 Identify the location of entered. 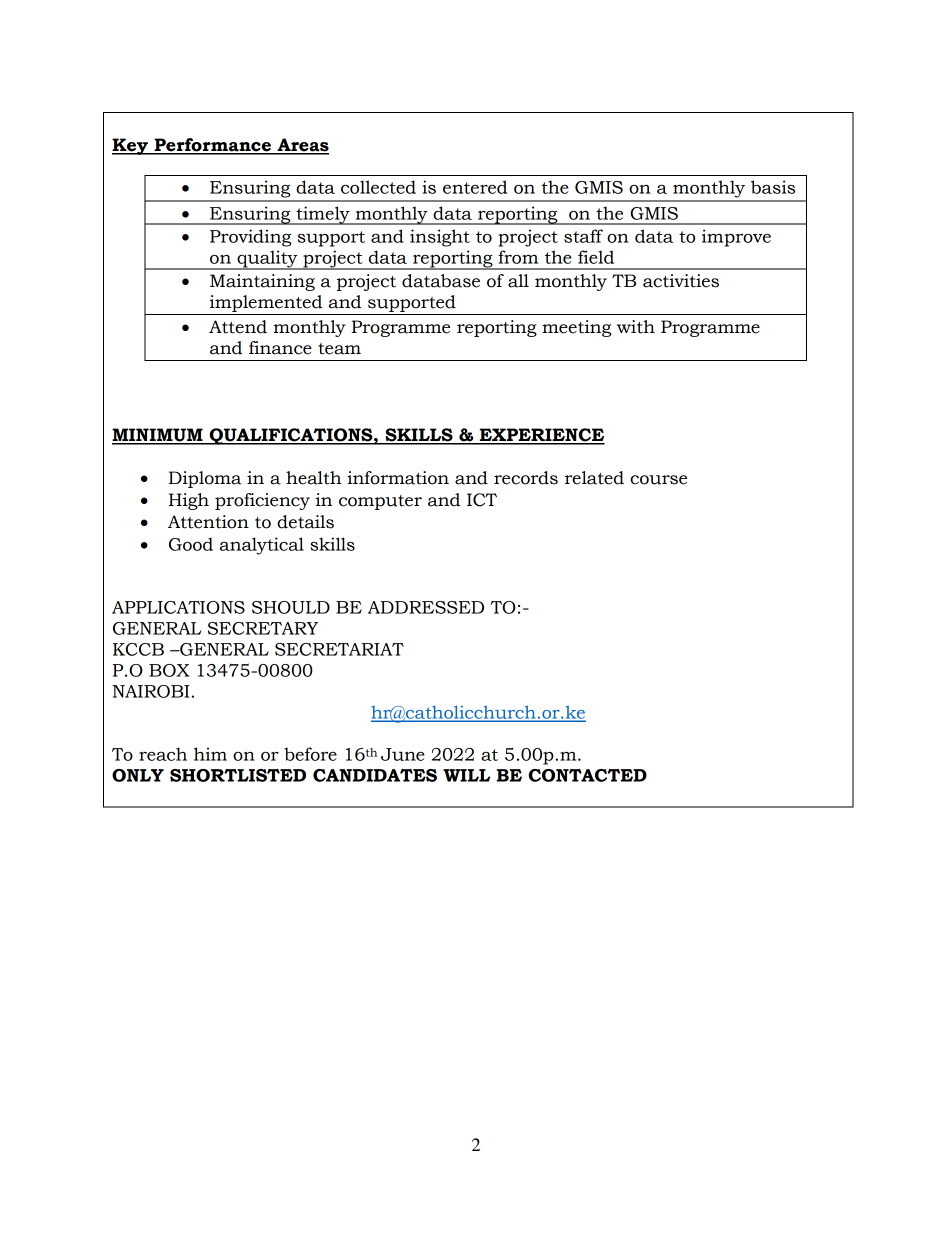
(475, 187).
